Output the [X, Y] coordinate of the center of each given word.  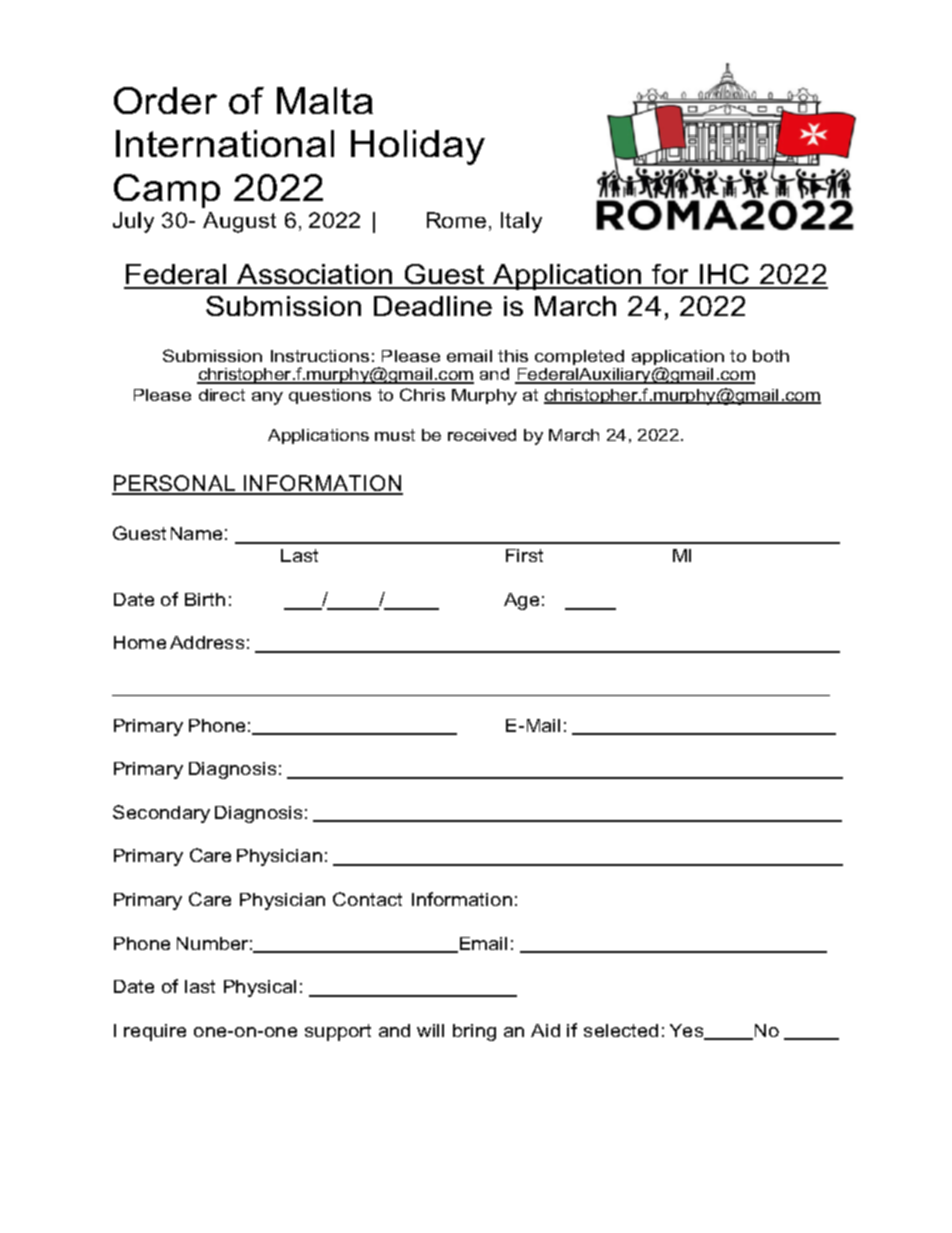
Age [521, 601]
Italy [521, 222]
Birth [205, 599]
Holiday [418, 147]
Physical [260, 988]
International [225, 143]
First [524, 555]
